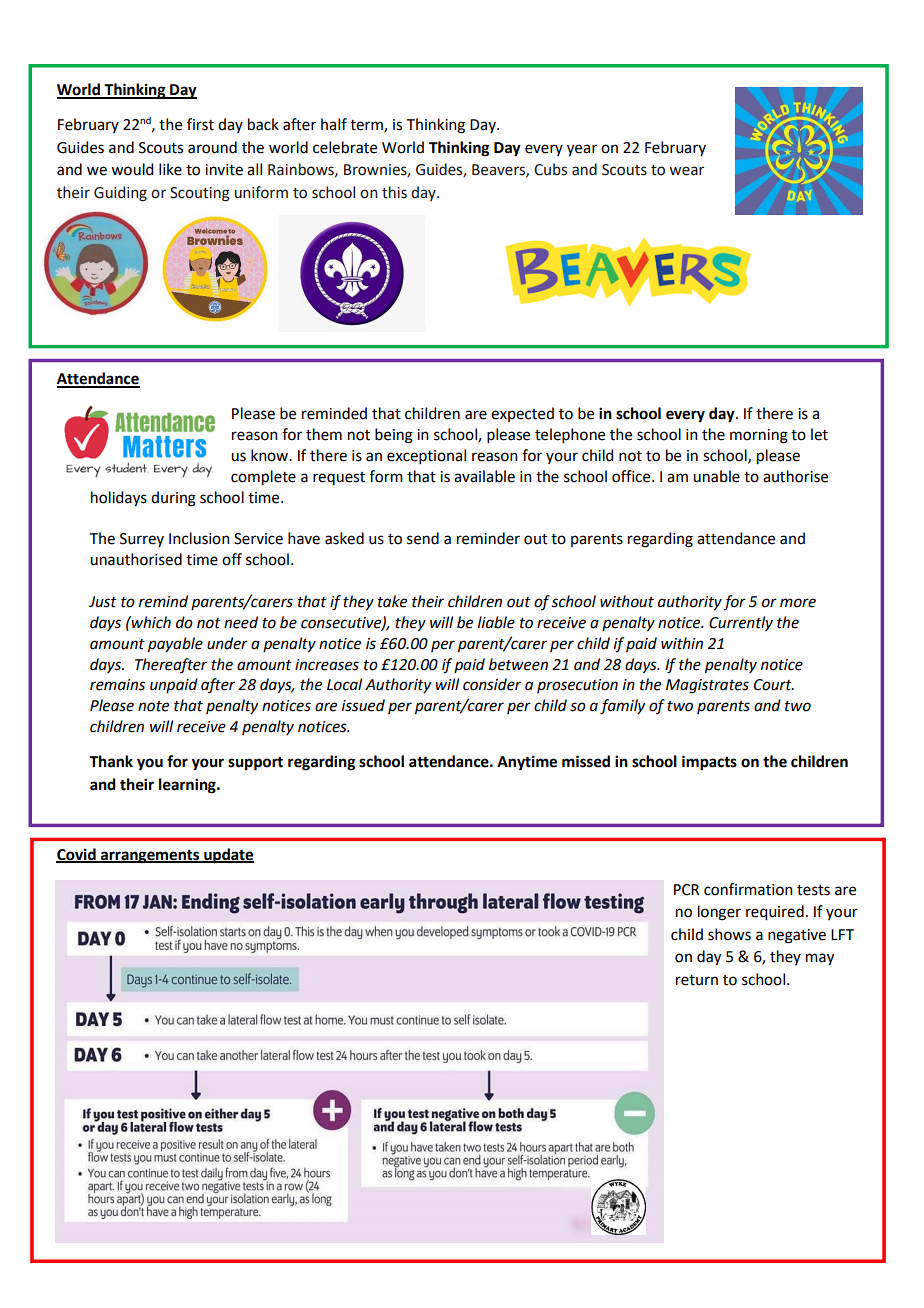  Describe the element at coordinates (170, 169) in the screenshot. I see `like` at that location.
